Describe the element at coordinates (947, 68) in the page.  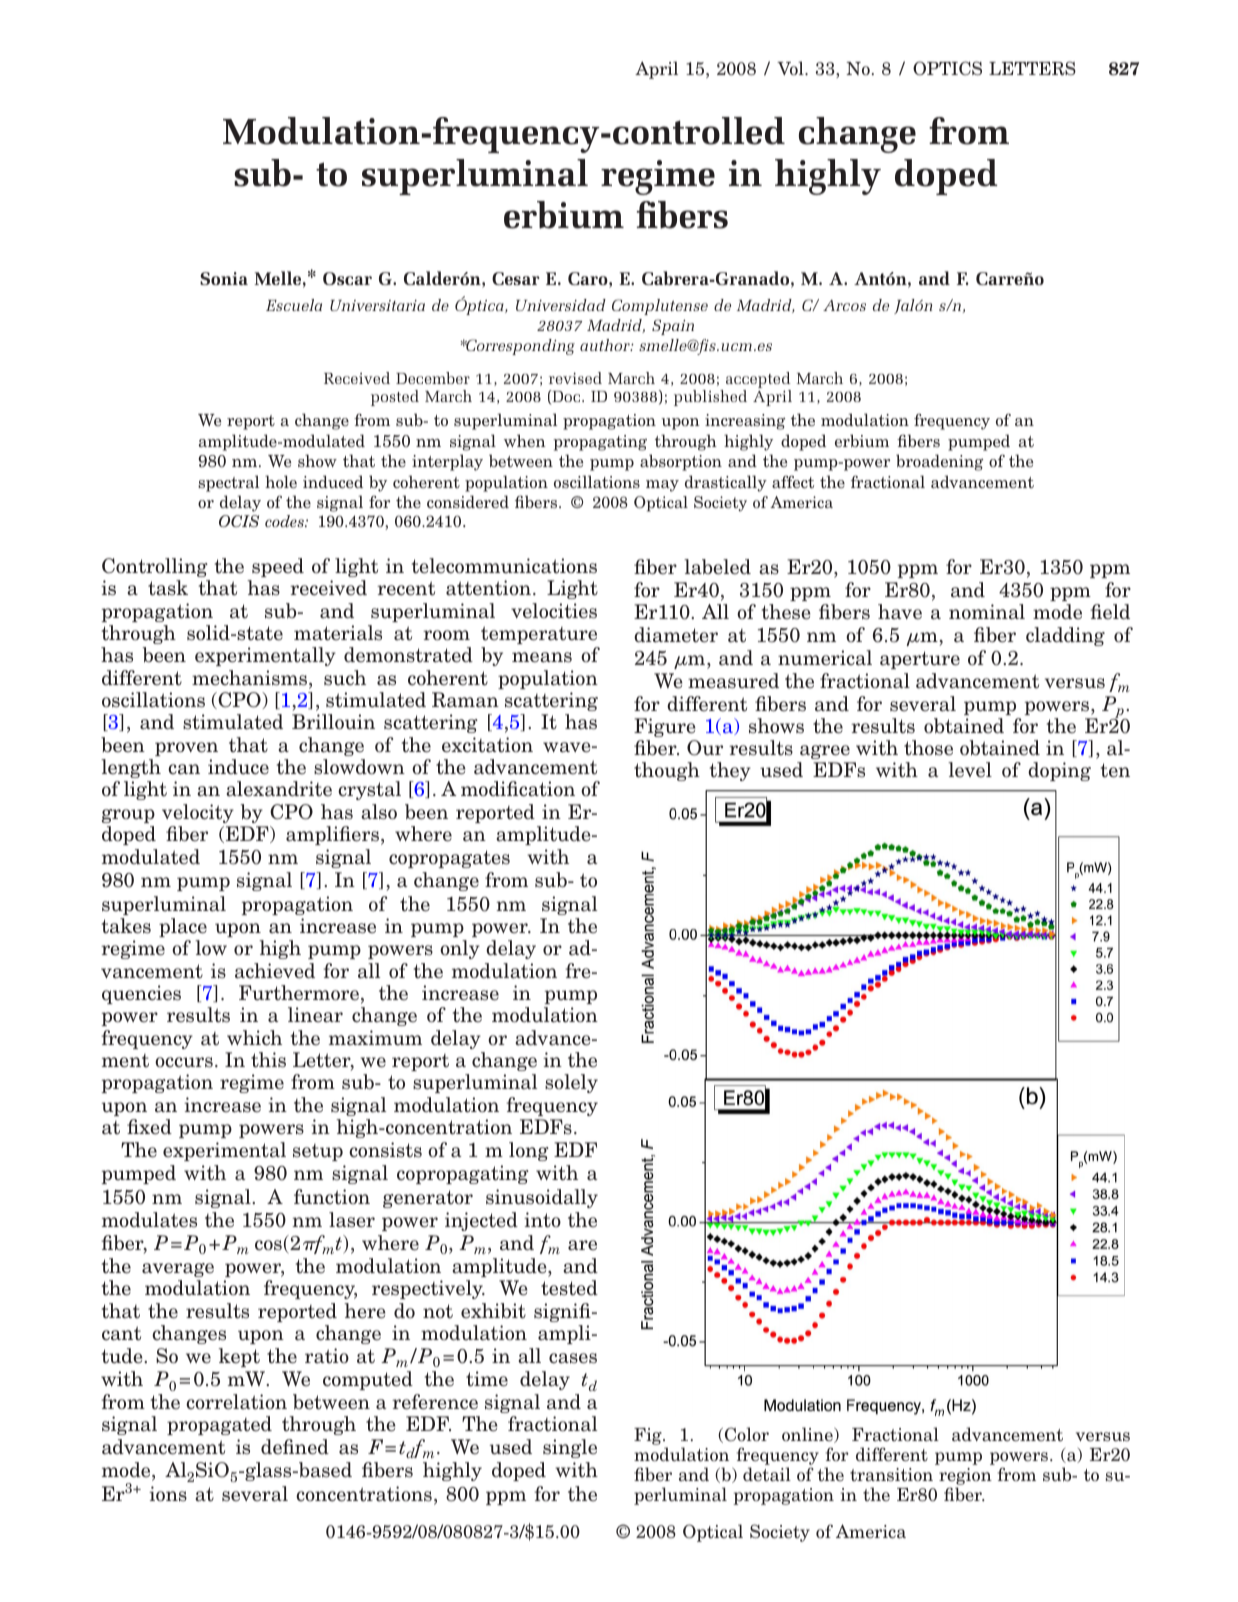
I see `OPTICS` at that location.
